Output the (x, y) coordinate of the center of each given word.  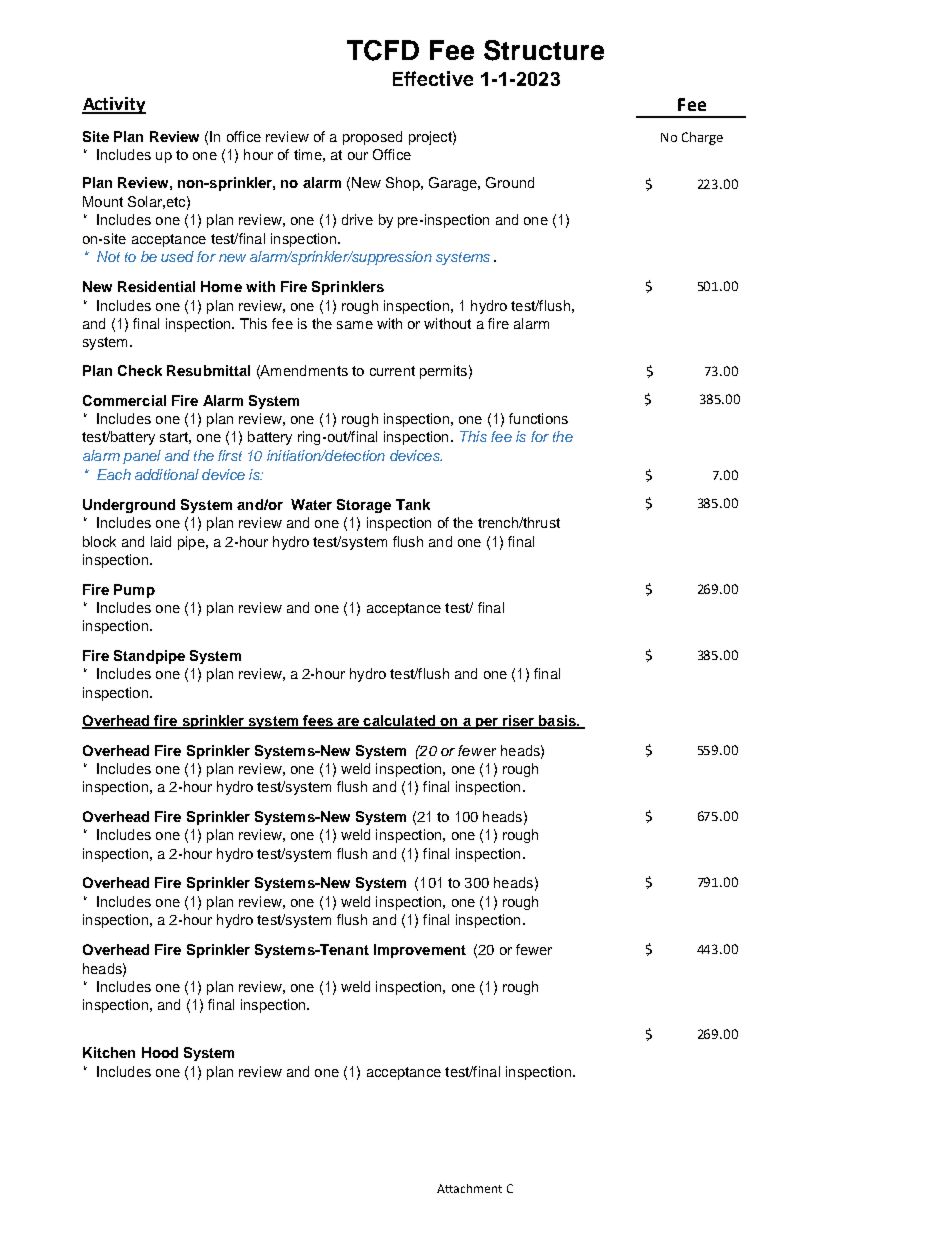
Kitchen (109, 1052)
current (392, 371)
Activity (114, 105)
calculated (399, 722)
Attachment (469, 1188)
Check (140, 370)
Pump (134, 591)
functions (538, 418)
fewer (534, 949)
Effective (433, 78)
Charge (702, 138)
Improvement (420, 951)
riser (518, 722)
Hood (160, 1052)
